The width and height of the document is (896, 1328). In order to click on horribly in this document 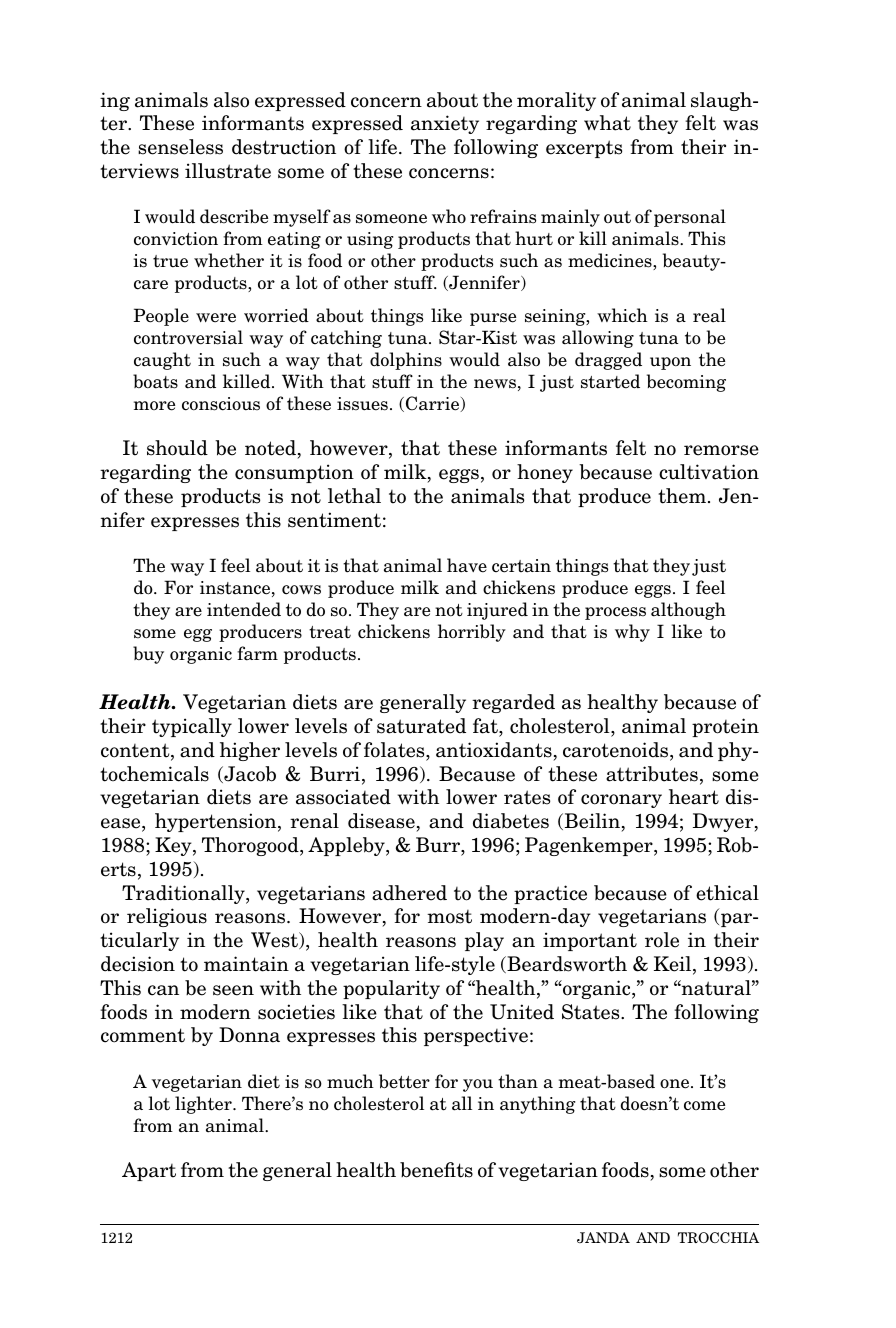, I will do `click(472, 633)`.
